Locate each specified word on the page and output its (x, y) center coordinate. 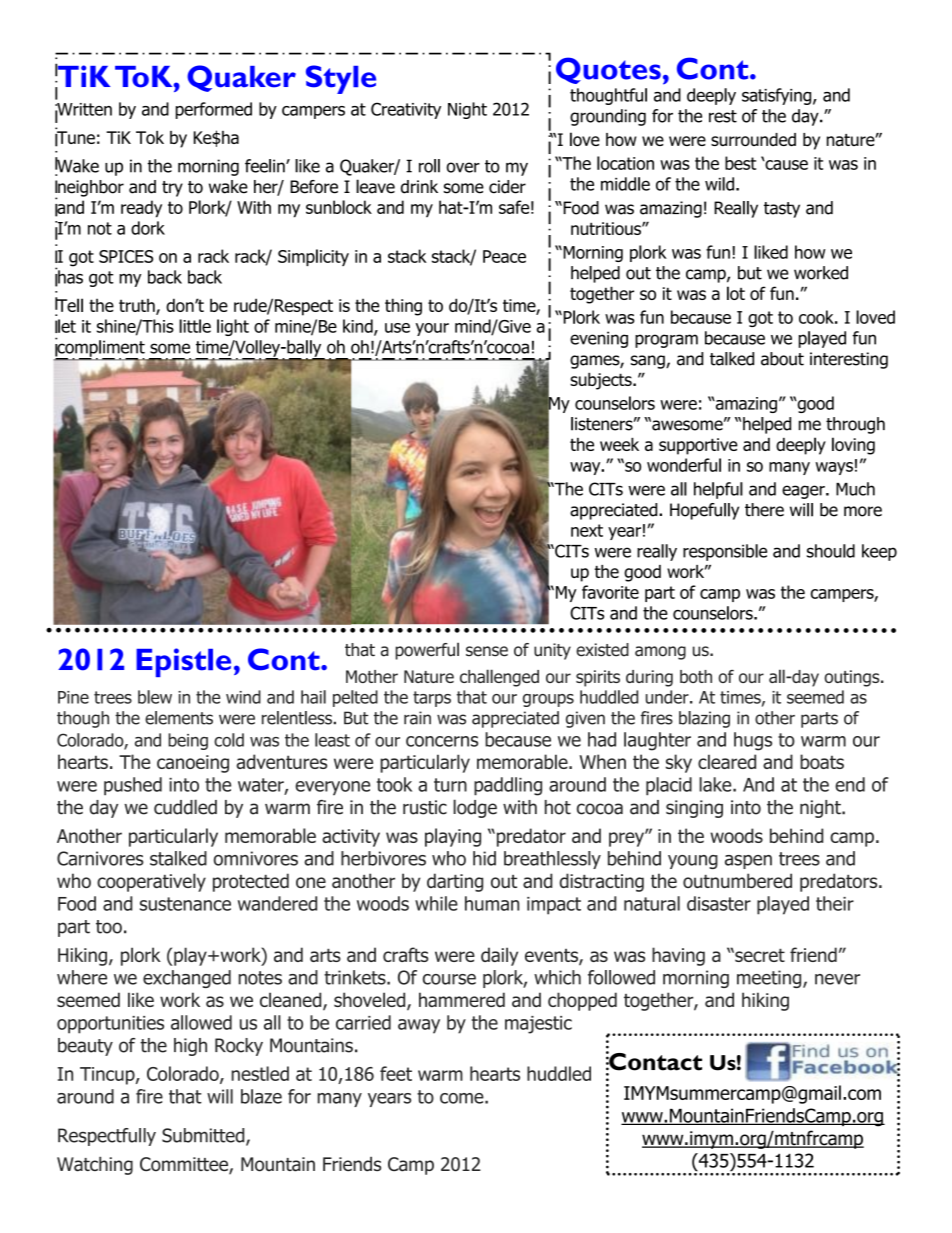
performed (214, 110)
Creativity (406, 110)
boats (822, 761)
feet (396, 1073)
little (195, 326)
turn (450, 785)
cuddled (185, 807)
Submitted (204, 1136)
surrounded (753, 139)
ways (834, 468)
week (619, 444)
